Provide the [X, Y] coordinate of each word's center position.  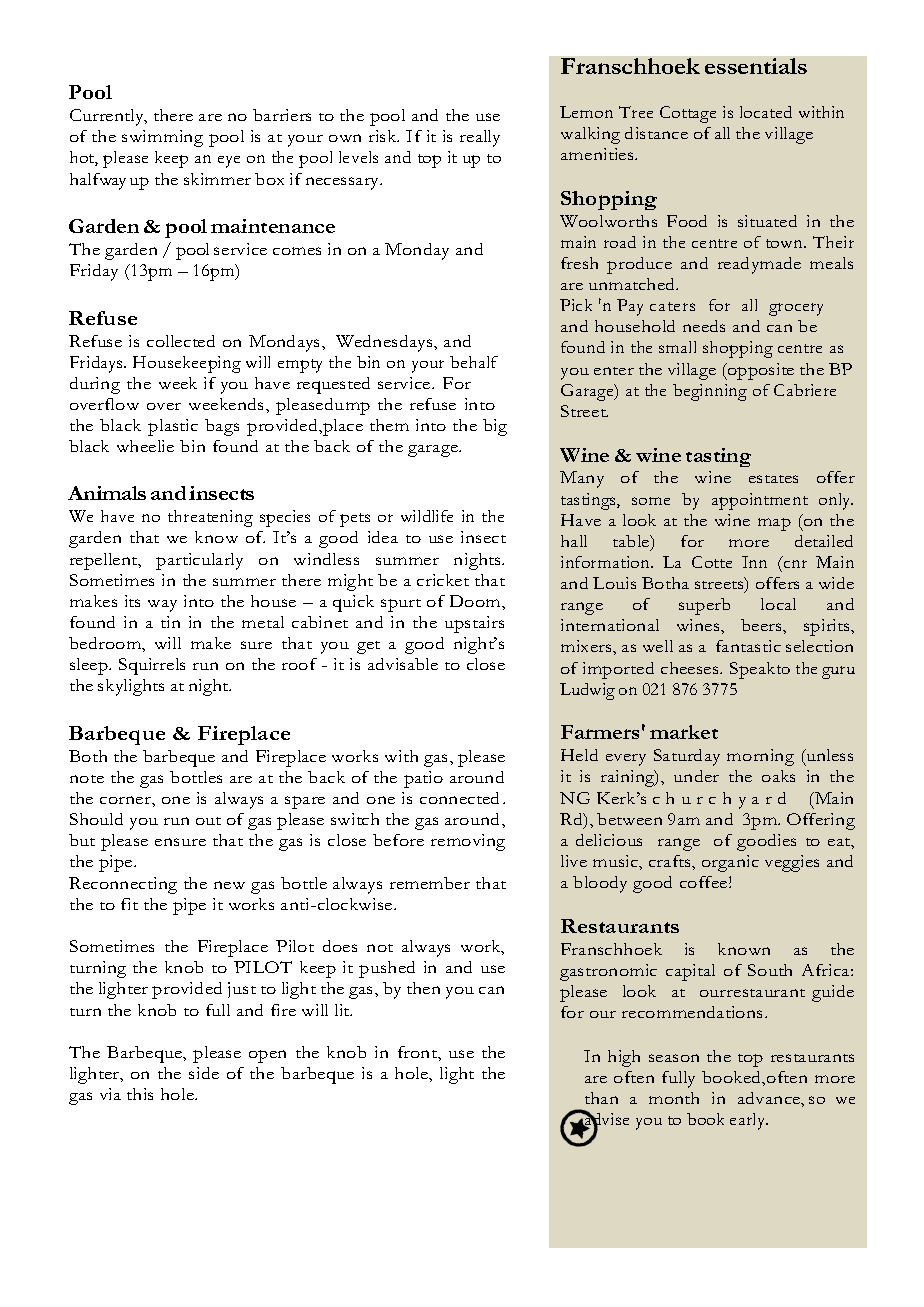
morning [760, 757]
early [749, 1121]
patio [423, 779]
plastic [173, 427]
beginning [710, 392]
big [495, 427]
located [766, 112]
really [480, 138]
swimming [162, 138]
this [140, 1094]
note [87, 779]
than [601, 1098]
